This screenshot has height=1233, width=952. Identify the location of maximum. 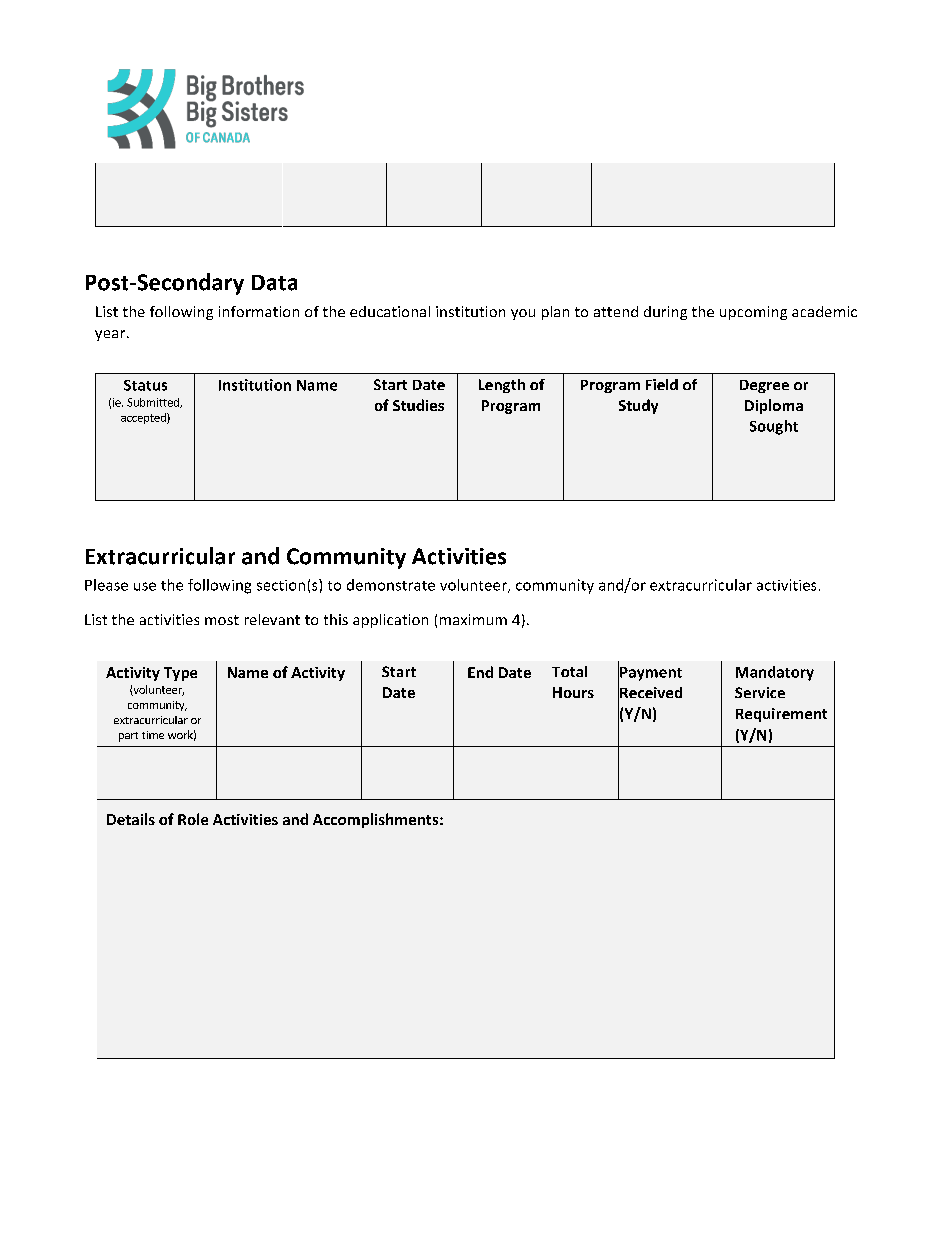
(473, 619).
